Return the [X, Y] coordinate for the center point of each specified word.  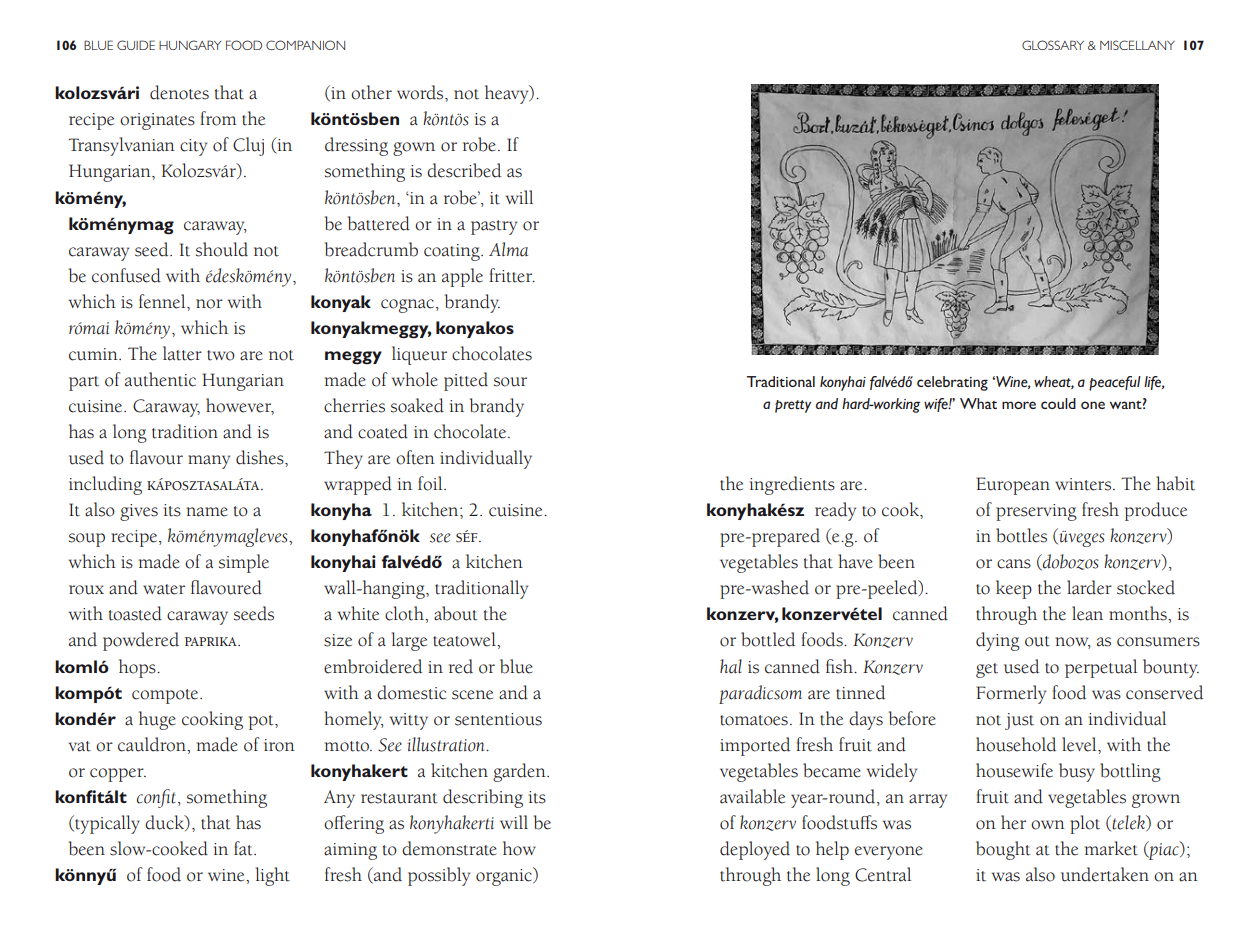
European [1013, 486]
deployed [755, 850]
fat [244, 848]
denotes [179, 92]
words [421, 92]
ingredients [792, 485]
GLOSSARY [1053, 45]
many [209, 462]
